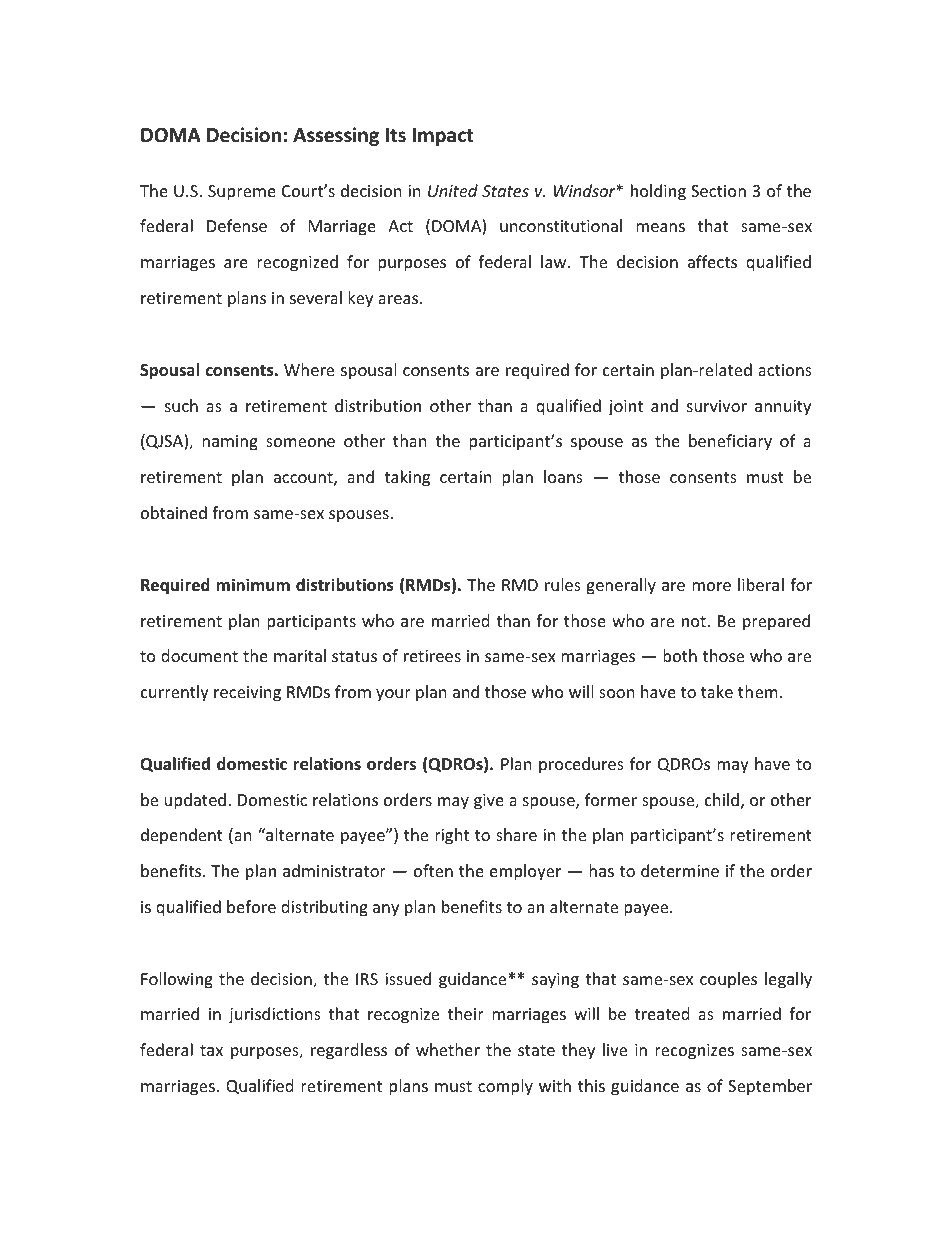 This screenshot has height=1233, width=952. Describe the element at coordinates (195, 801) in the screenshot. I see `updated` at that location.
